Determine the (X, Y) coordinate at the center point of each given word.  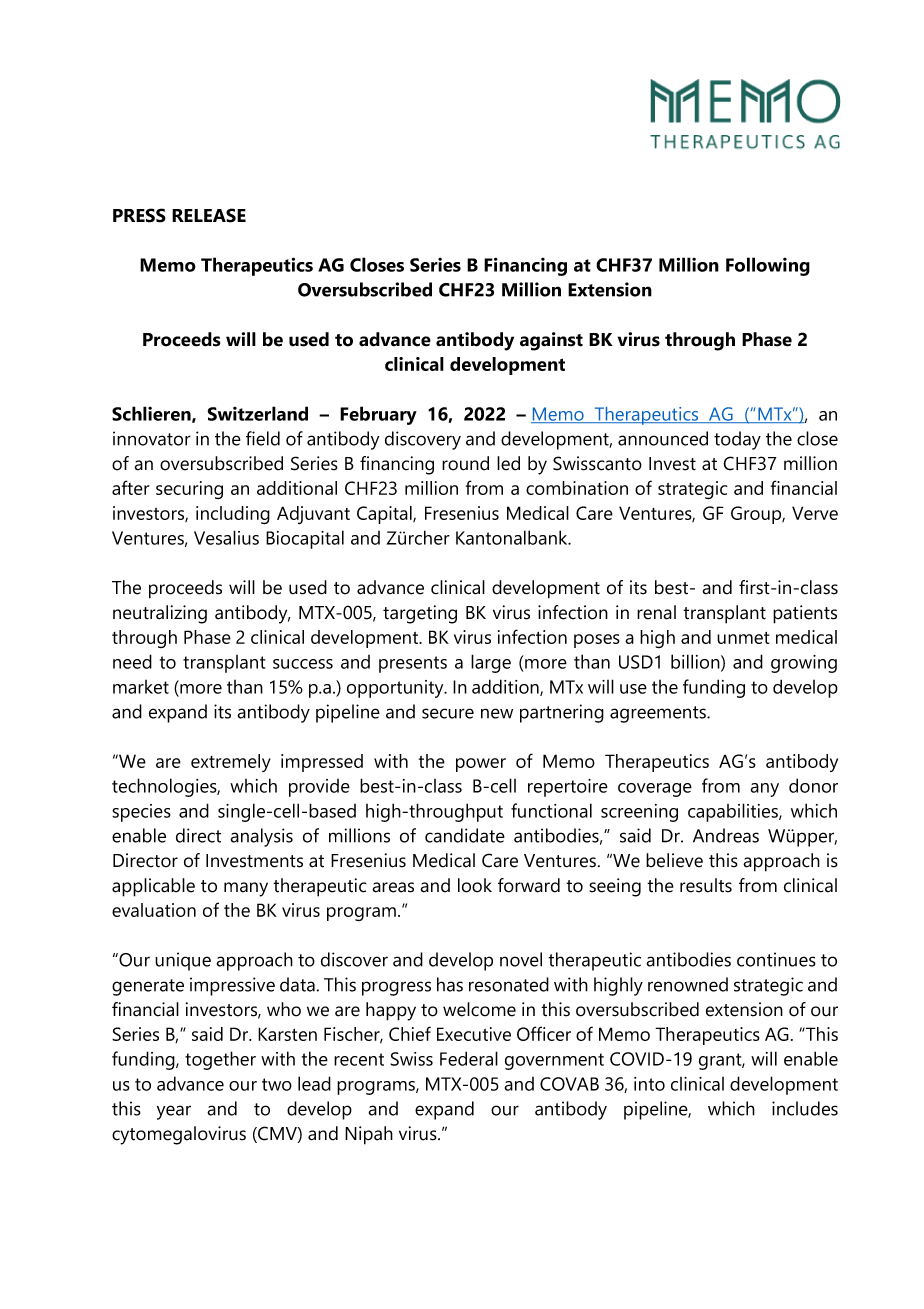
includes (805, 1108)
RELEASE (209, 215)
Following (768, 266)
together (220, 1060)
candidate (465, 835)
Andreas (726, 835)
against (551, 341)
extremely (231, 763)
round (465, 463)
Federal (469, 1058)
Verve (815, 513)
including (233, 515)
